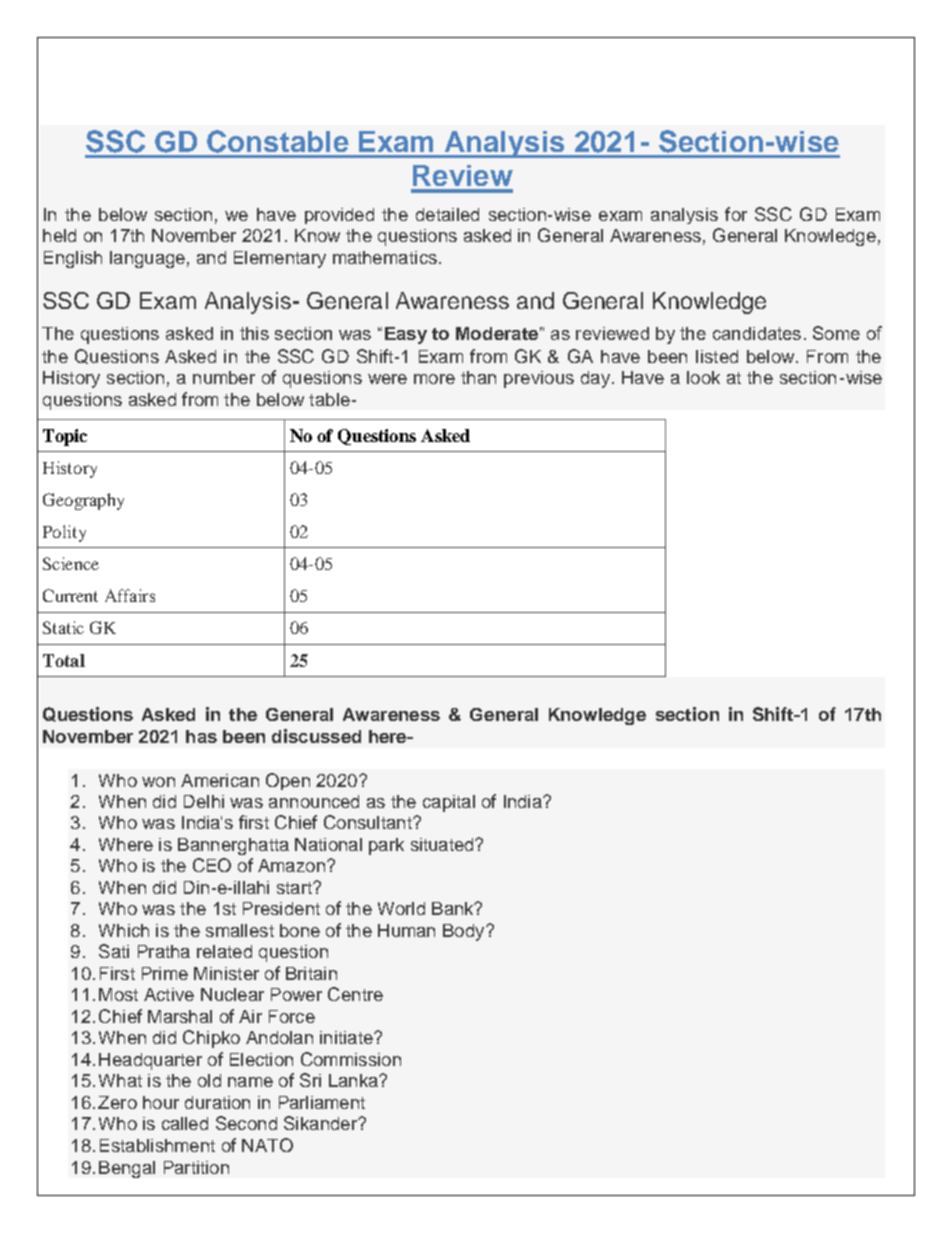  I want to click on situated, so click(443, 844).
